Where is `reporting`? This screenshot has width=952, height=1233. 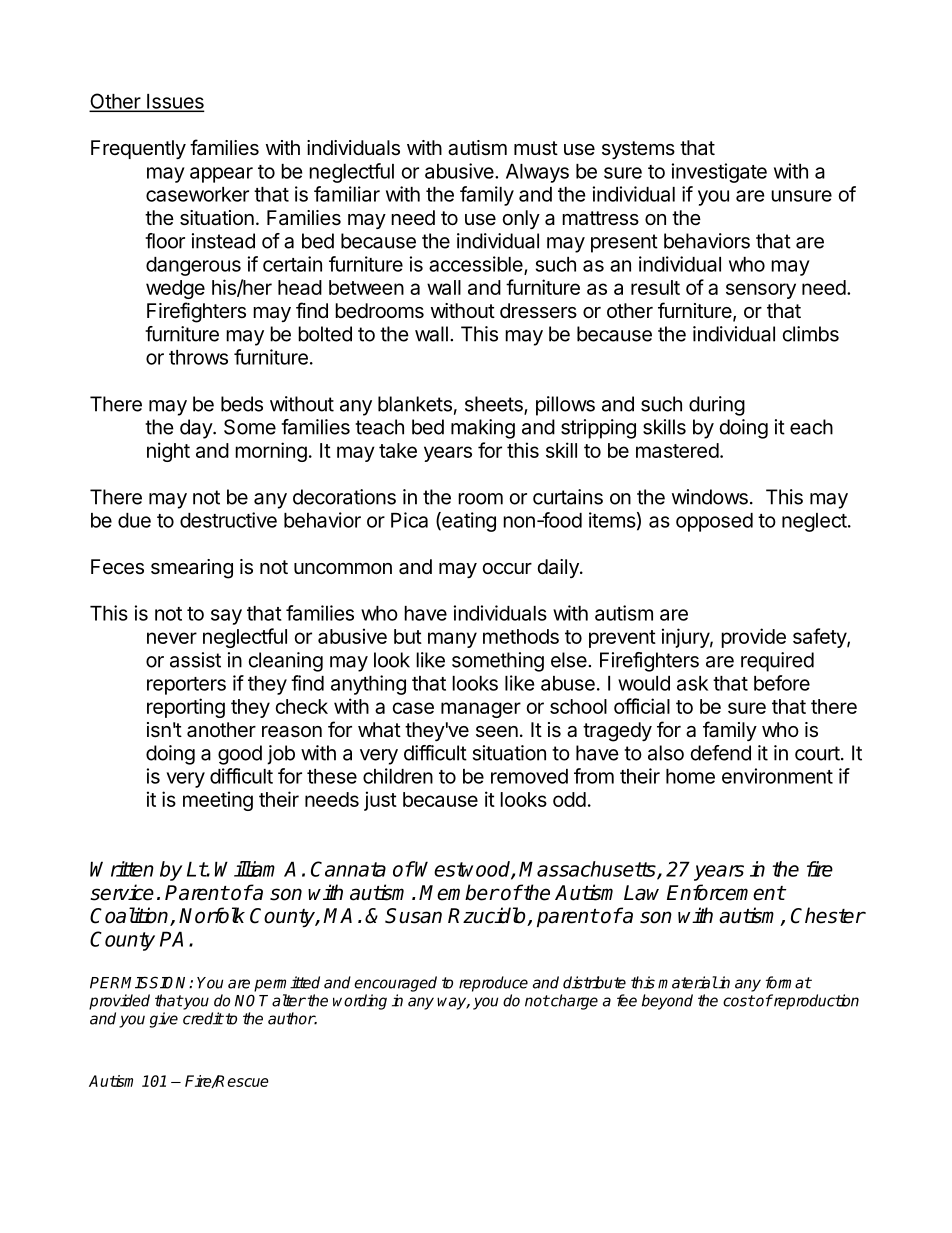 reporting is located at coordinates (186, 708).
